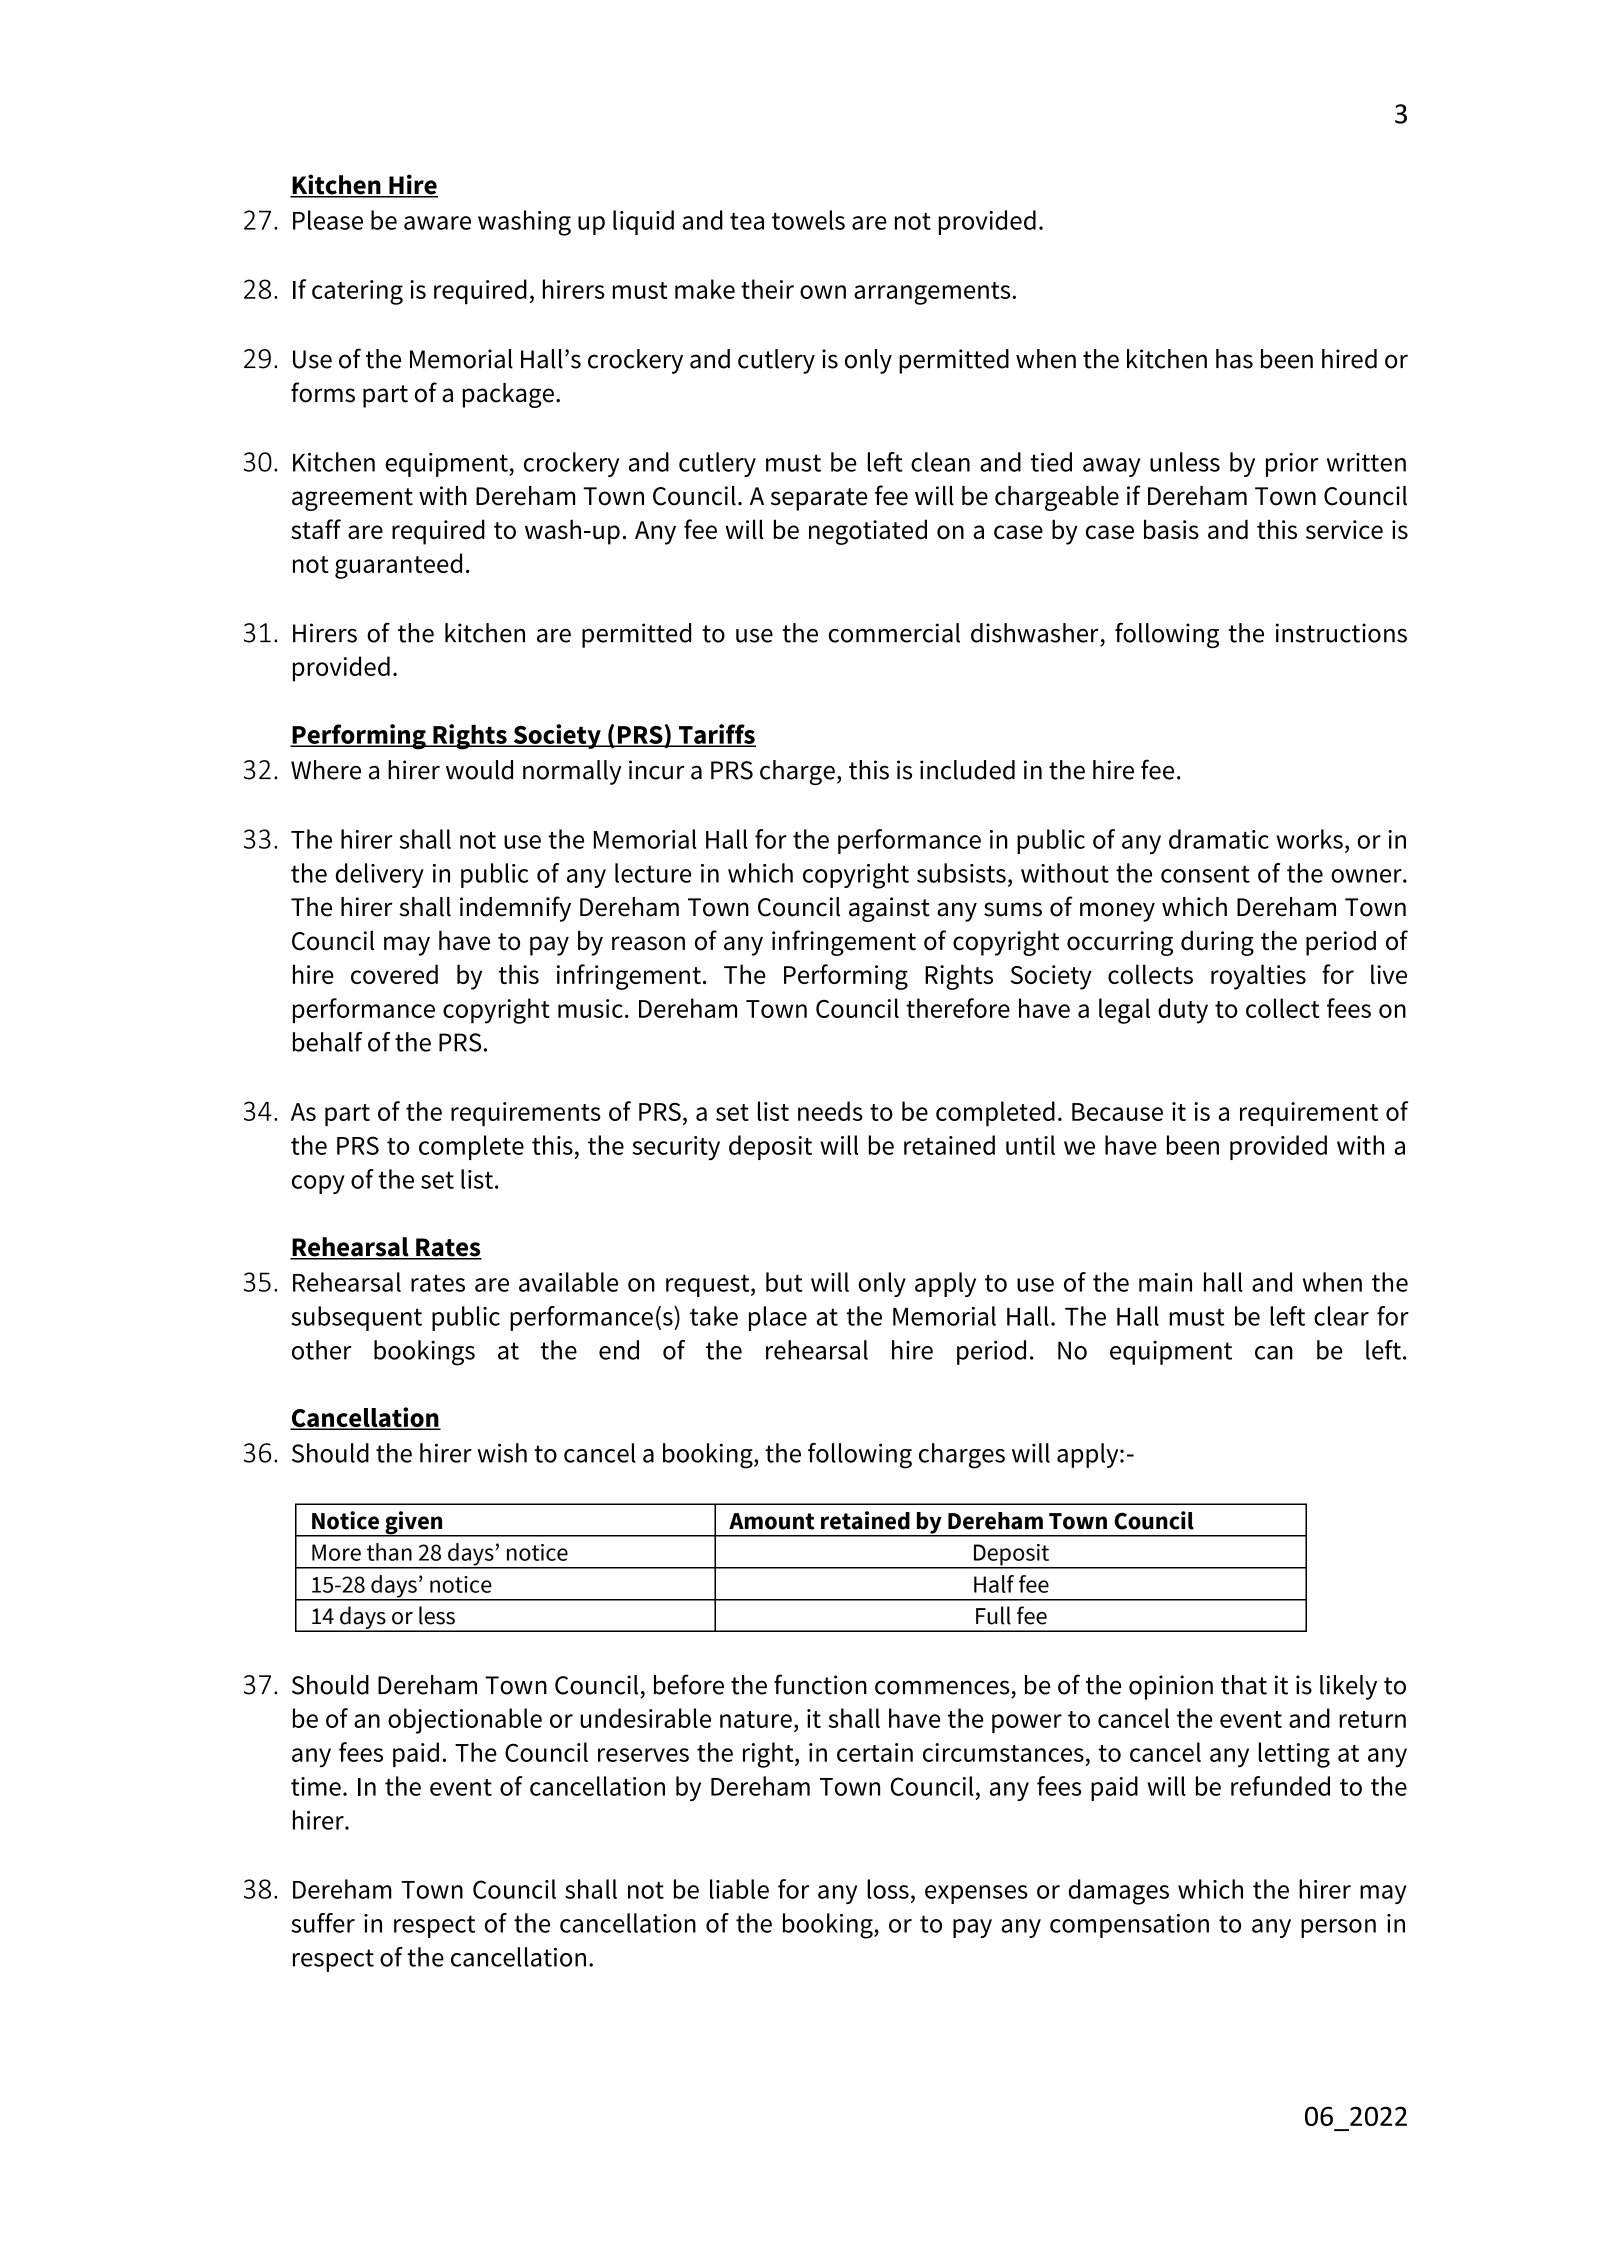 This screenshot has height=2265, width=1602. What do you see at coordinates (356, 1318) in the screenshot?
I see `subsequent` at bounding box center [356, 1318].
